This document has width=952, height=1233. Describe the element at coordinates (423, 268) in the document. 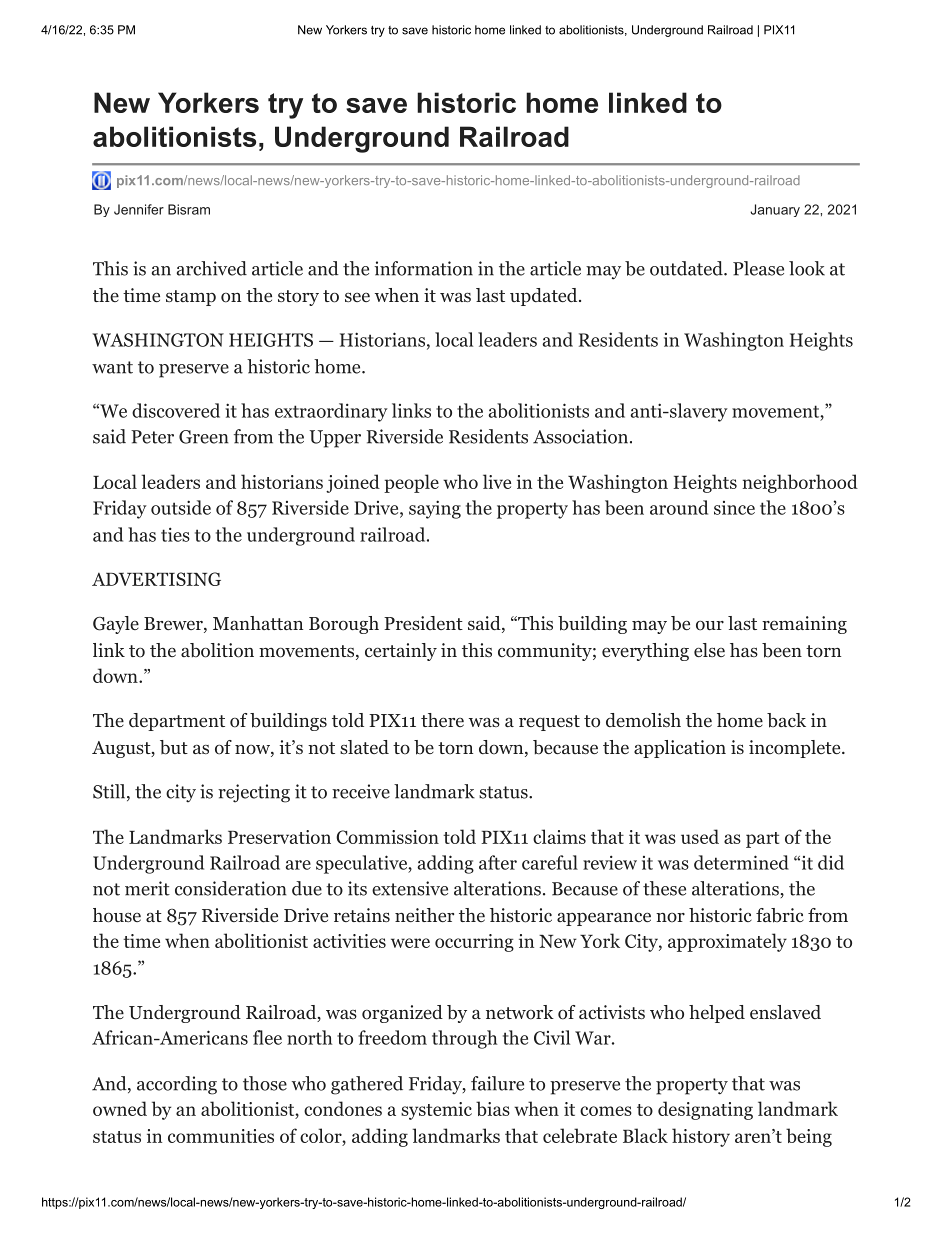

I see `information` at that location.
